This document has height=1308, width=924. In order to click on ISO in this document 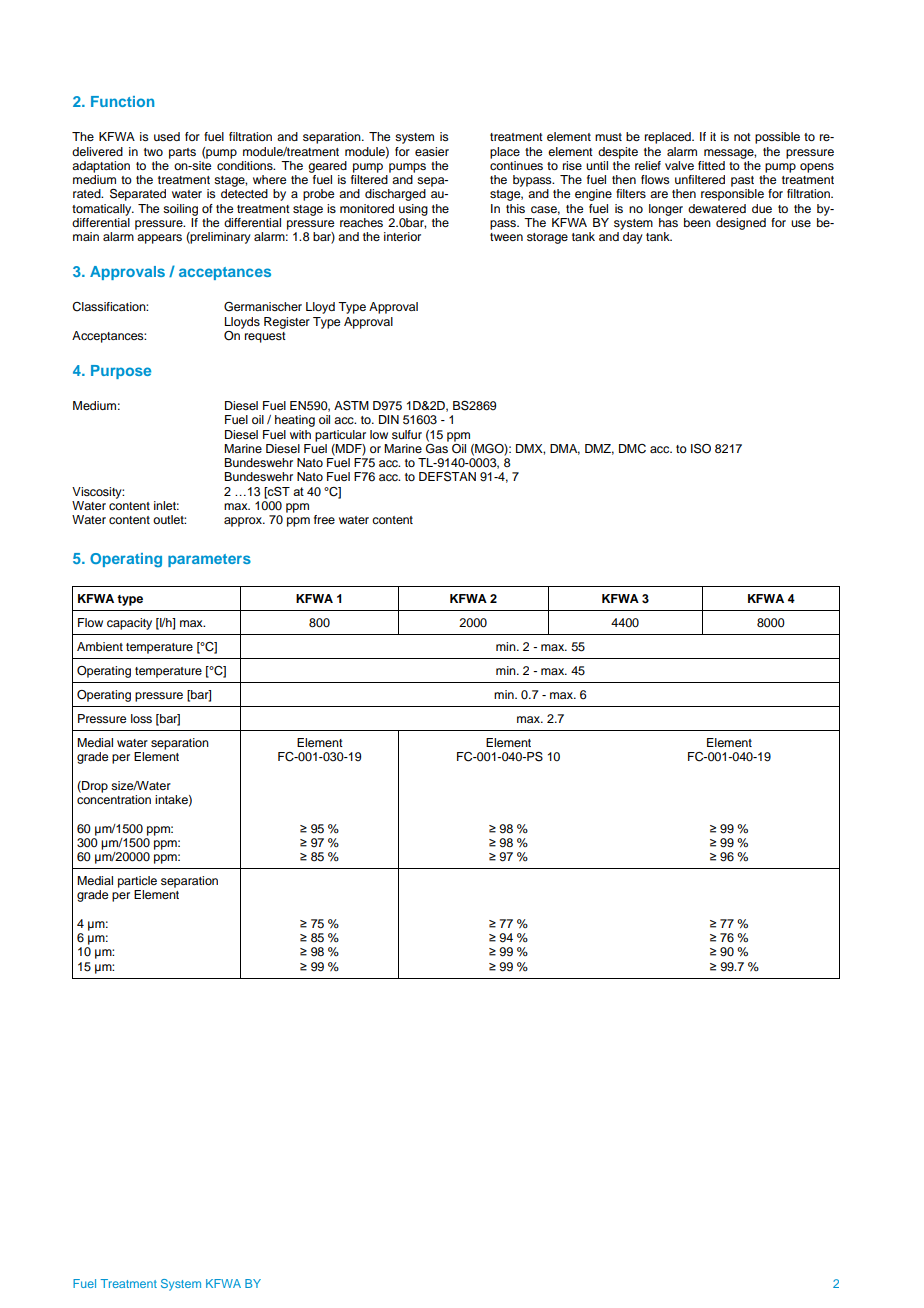, I will do `click(701, 448)`.
